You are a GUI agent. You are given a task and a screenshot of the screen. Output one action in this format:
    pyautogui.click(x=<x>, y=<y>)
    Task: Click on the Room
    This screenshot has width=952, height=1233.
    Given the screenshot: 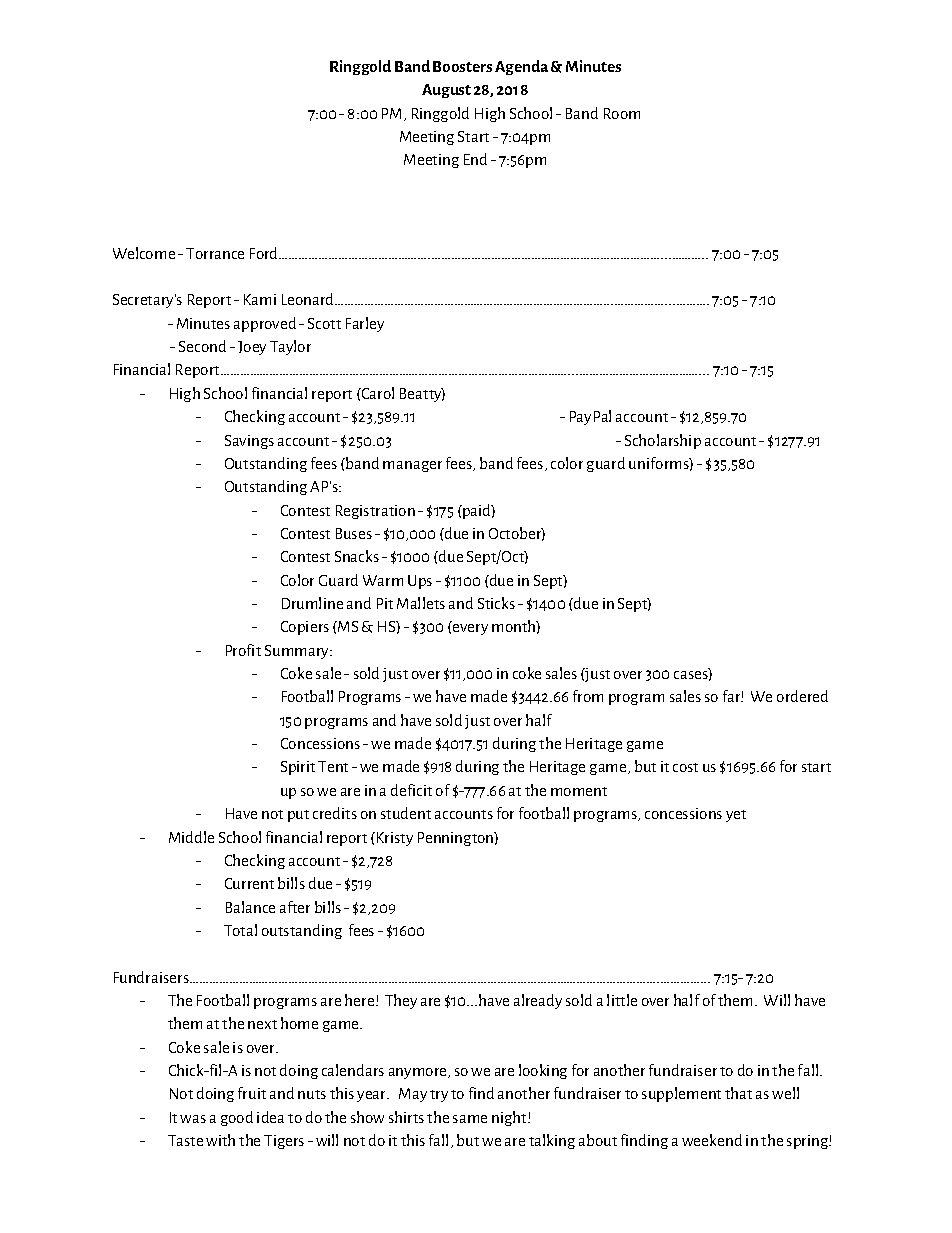 What is the action you would take?
    pyautogui.click(x=622, y=113)
